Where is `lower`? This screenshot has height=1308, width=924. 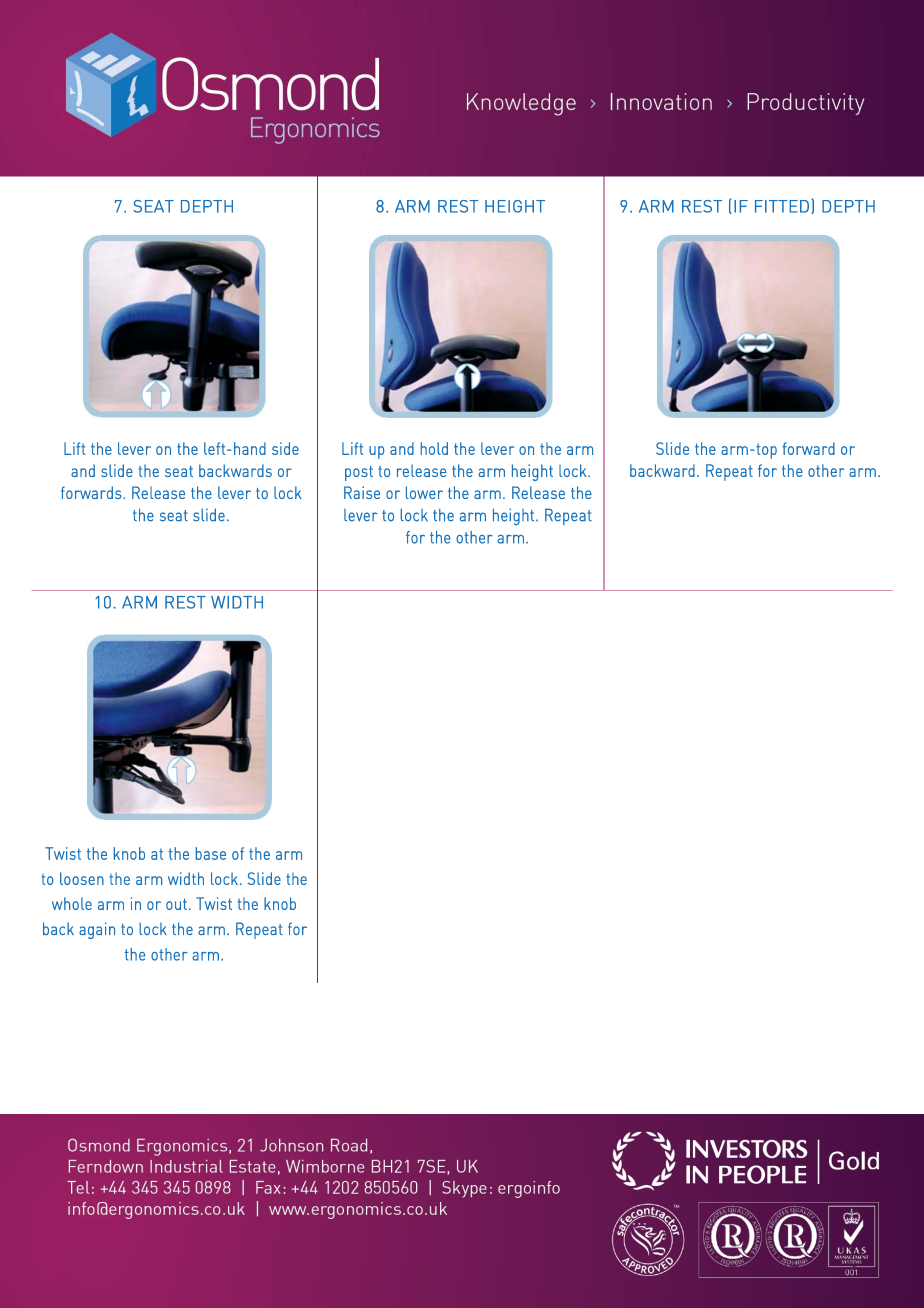
lower is located at coordinates (424, 492).
